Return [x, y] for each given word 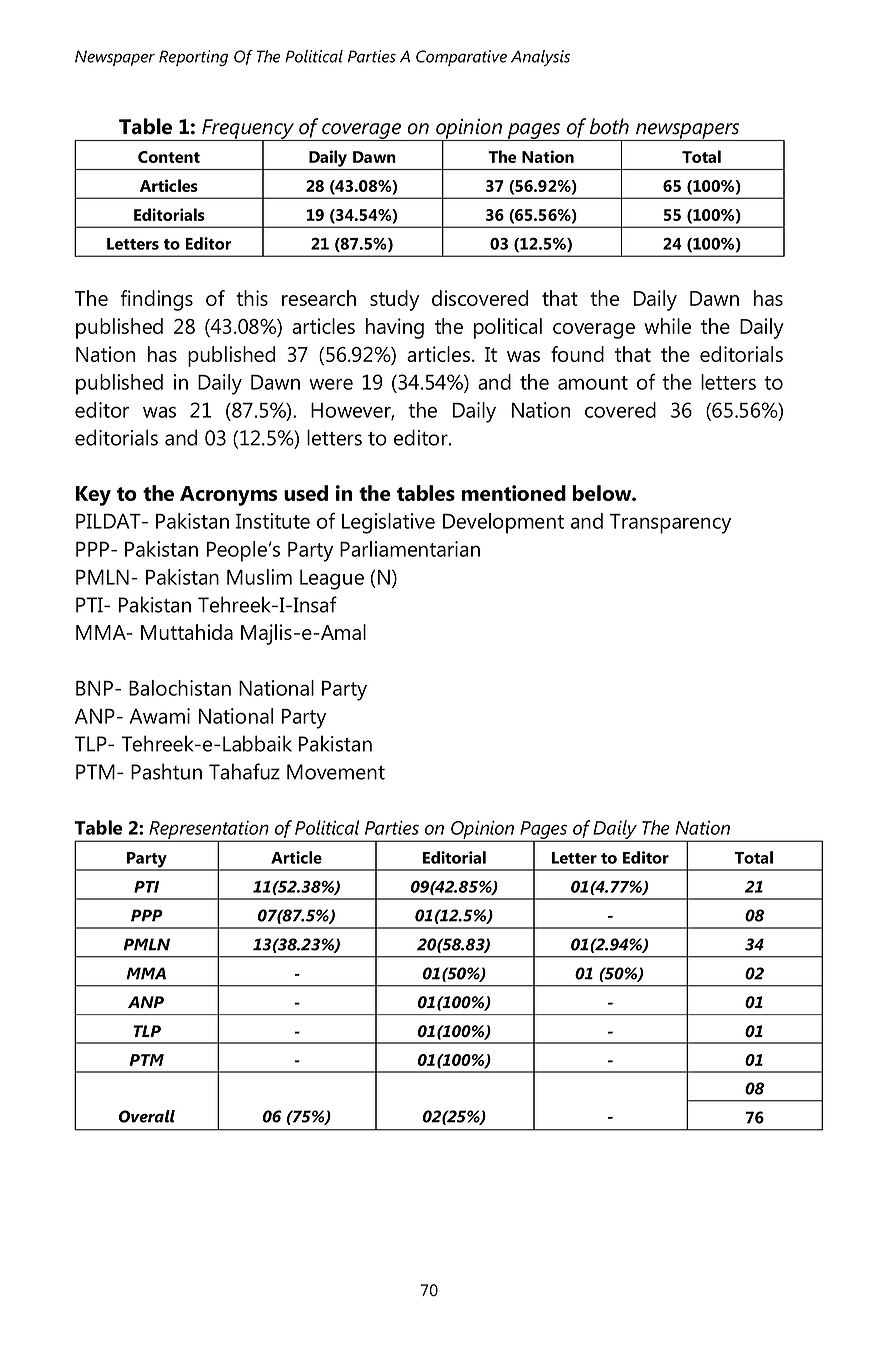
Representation [209, 831]
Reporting [193, 58]
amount [593, 383]
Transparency [670, 524]
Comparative [461, 58]
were [331, 384]
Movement [336, 772]
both [609, 126]
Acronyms [229, 496]
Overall [147, 1116]
